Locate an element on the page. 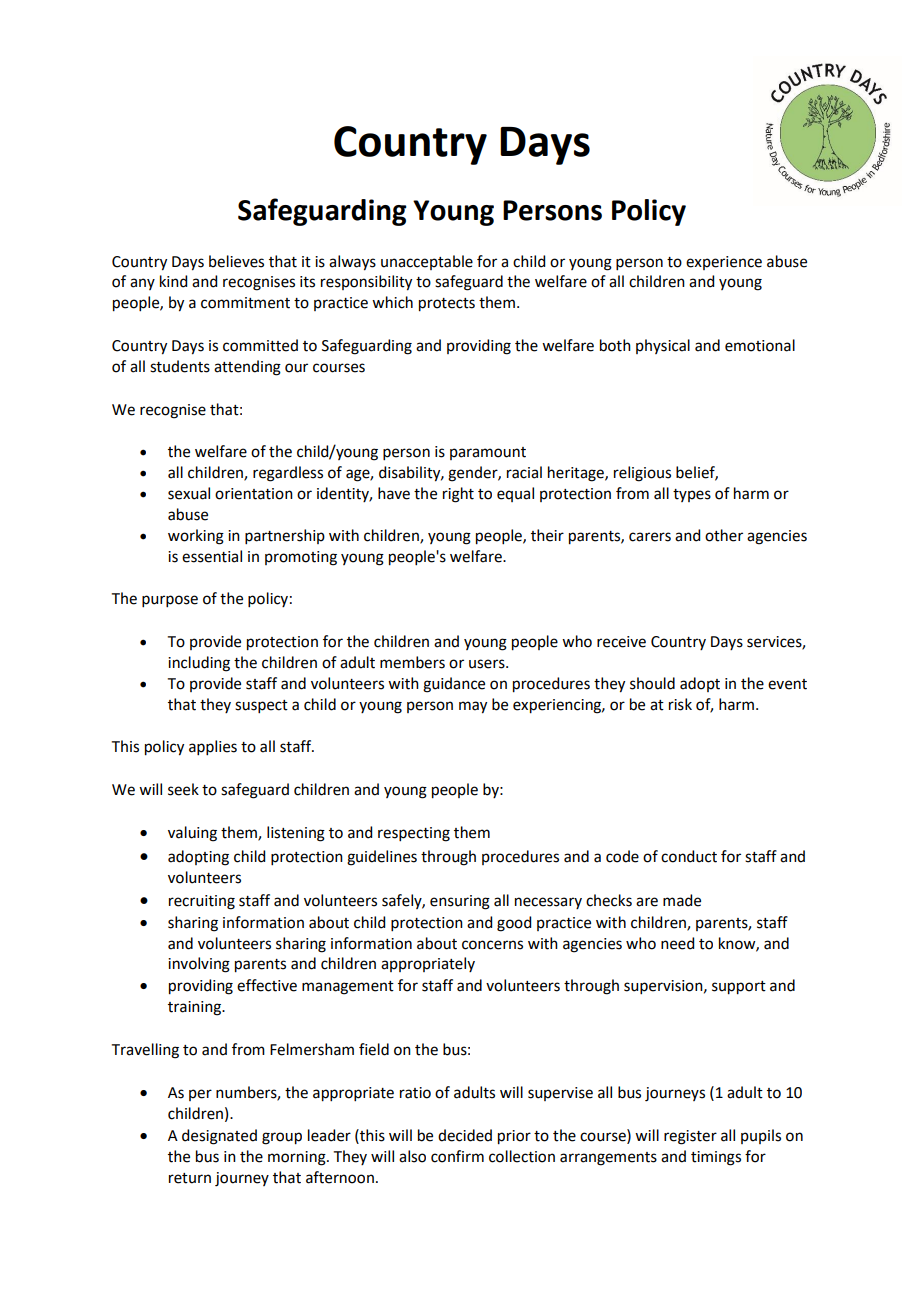 The image size is (924, 1309). concerns is located at coordinates (492, 945).
